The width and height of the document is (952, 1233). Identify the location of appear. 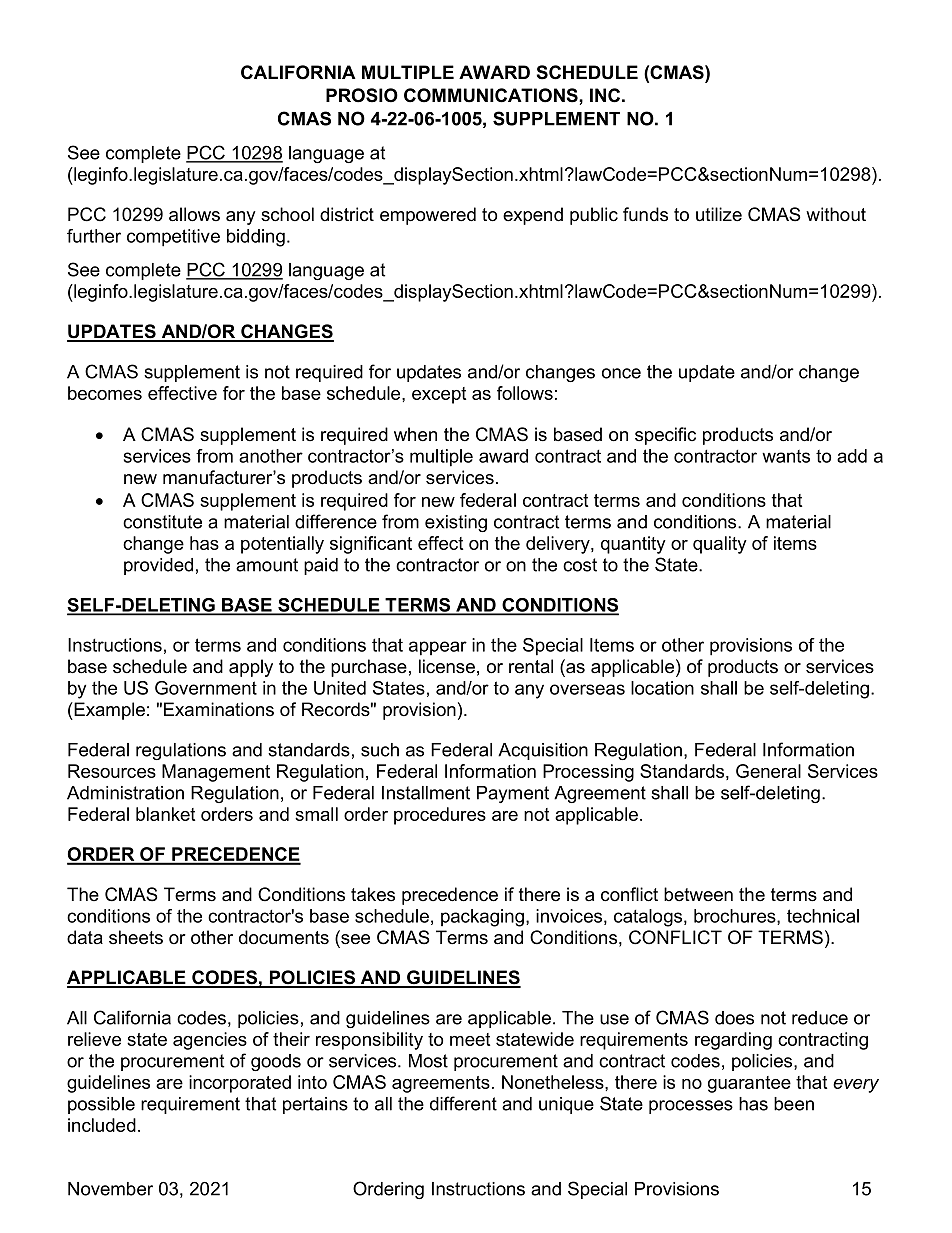
(438, 648).
